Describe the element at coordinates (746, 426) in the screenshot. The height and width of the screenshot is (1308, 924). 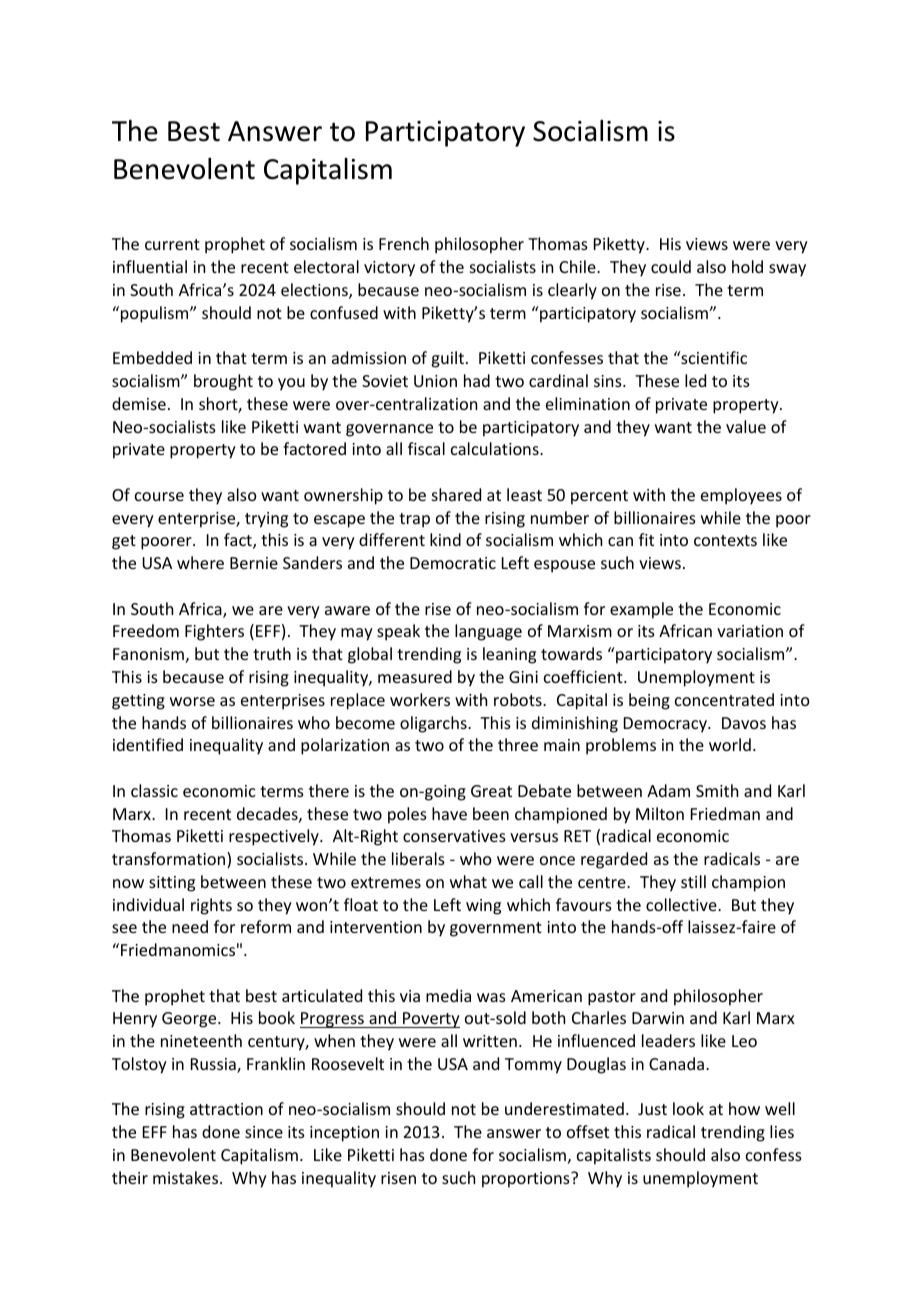
I see `value` at that location.
